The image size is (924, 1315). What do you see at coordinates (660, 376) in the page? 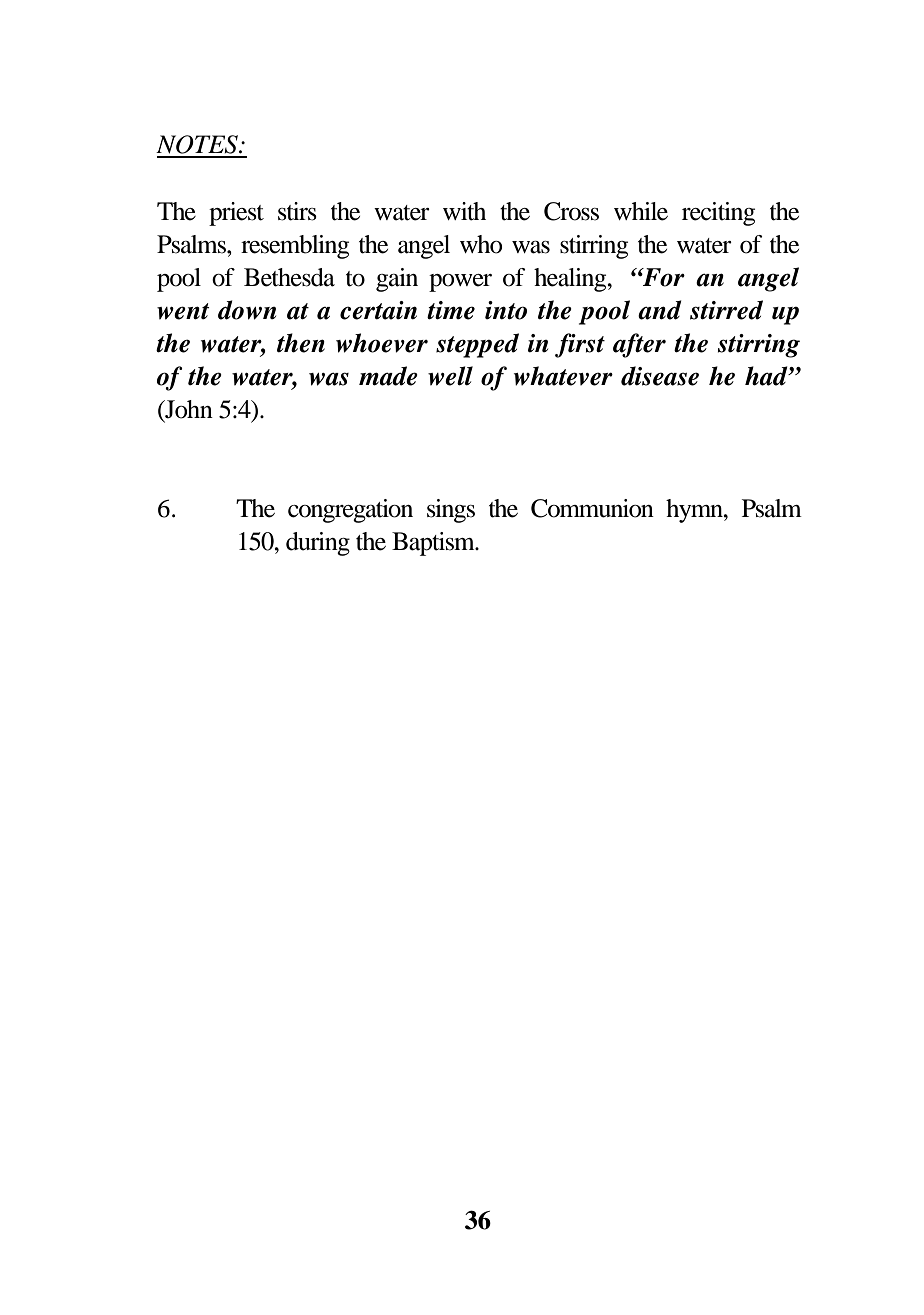
I see `disease` at bounding box center [660, 376].
